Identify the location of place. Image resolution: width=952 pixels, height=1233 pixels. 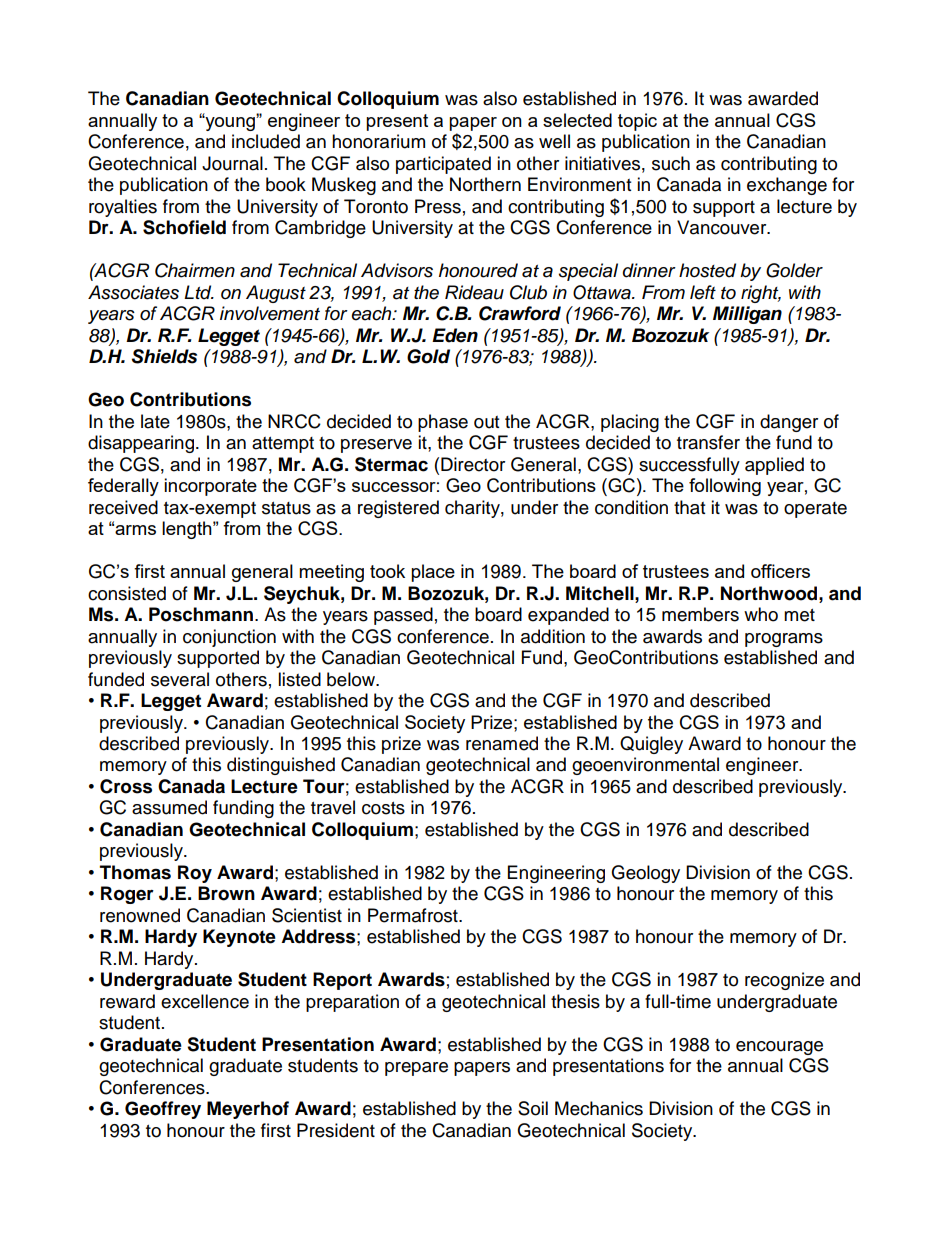
(433, 573).
